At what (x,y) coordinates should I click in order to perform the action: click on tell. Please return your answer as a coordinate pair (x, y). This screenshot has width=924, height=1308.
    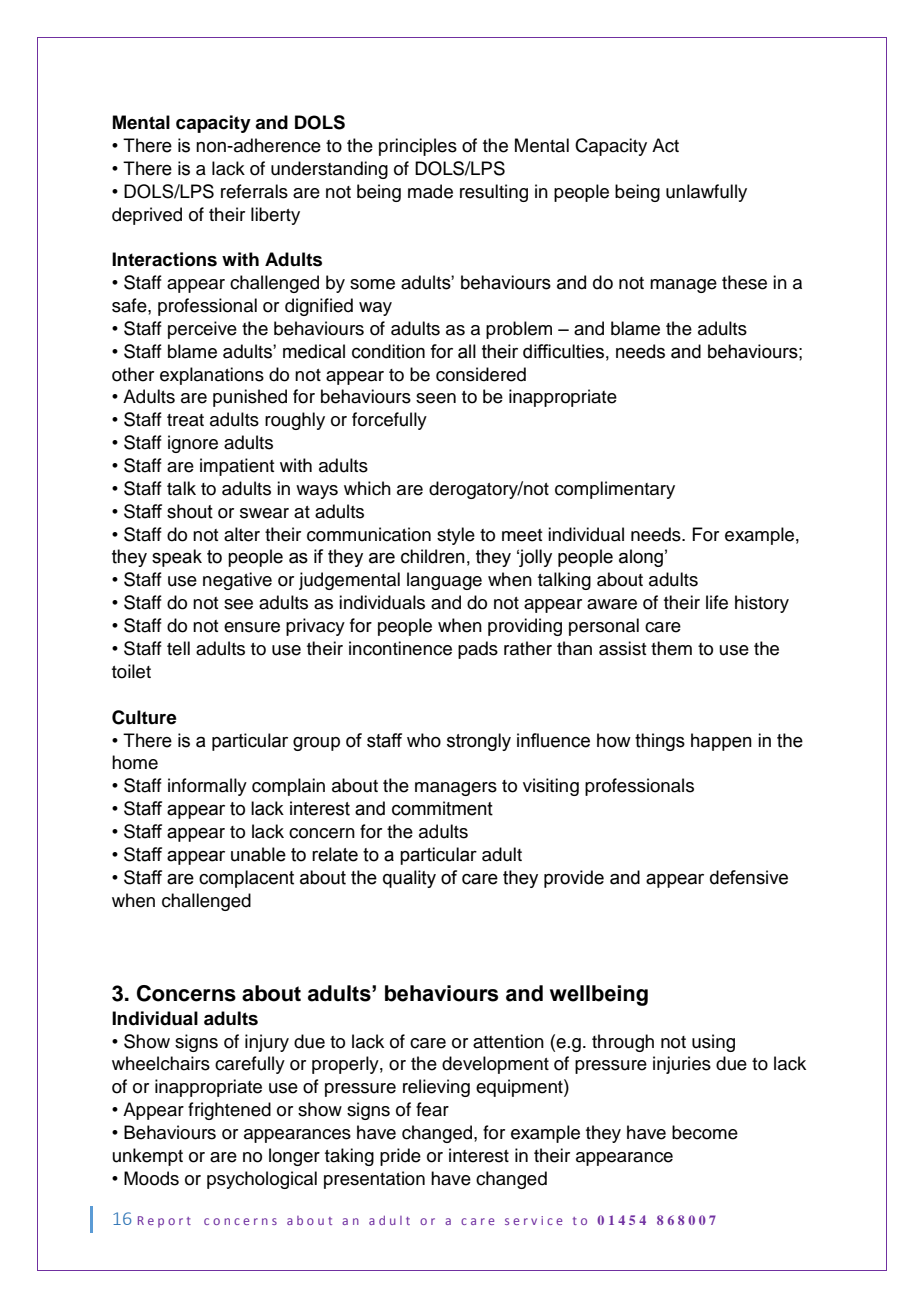
    Looking at the image, I should click on (178, 648).
